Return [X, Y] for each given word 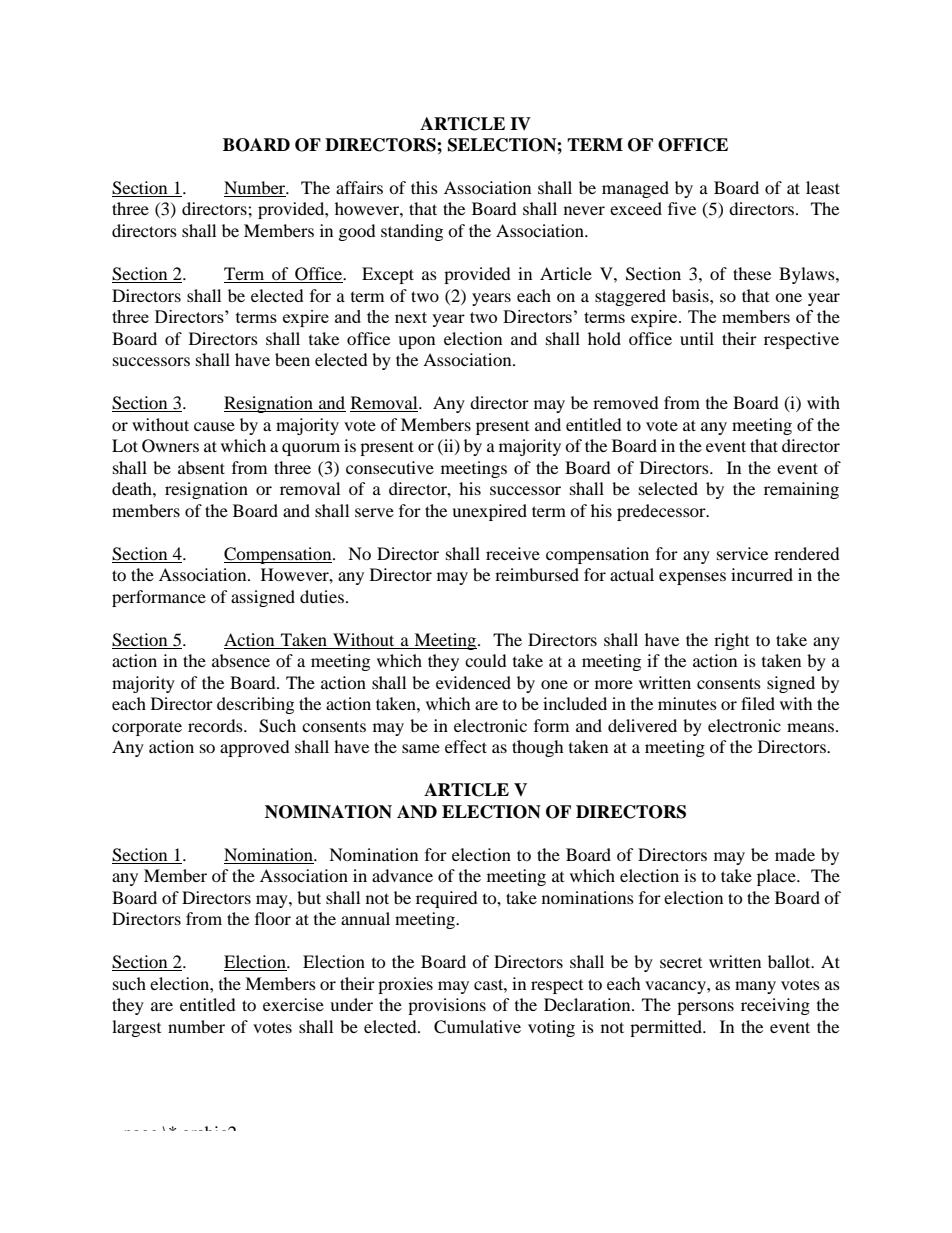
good [357, 232]
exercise [293, 1004]
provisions [447, 1006]
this [424, 187]
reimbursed [537, 574]
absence [241, 660]
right [731, 641]
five [682, 208]
